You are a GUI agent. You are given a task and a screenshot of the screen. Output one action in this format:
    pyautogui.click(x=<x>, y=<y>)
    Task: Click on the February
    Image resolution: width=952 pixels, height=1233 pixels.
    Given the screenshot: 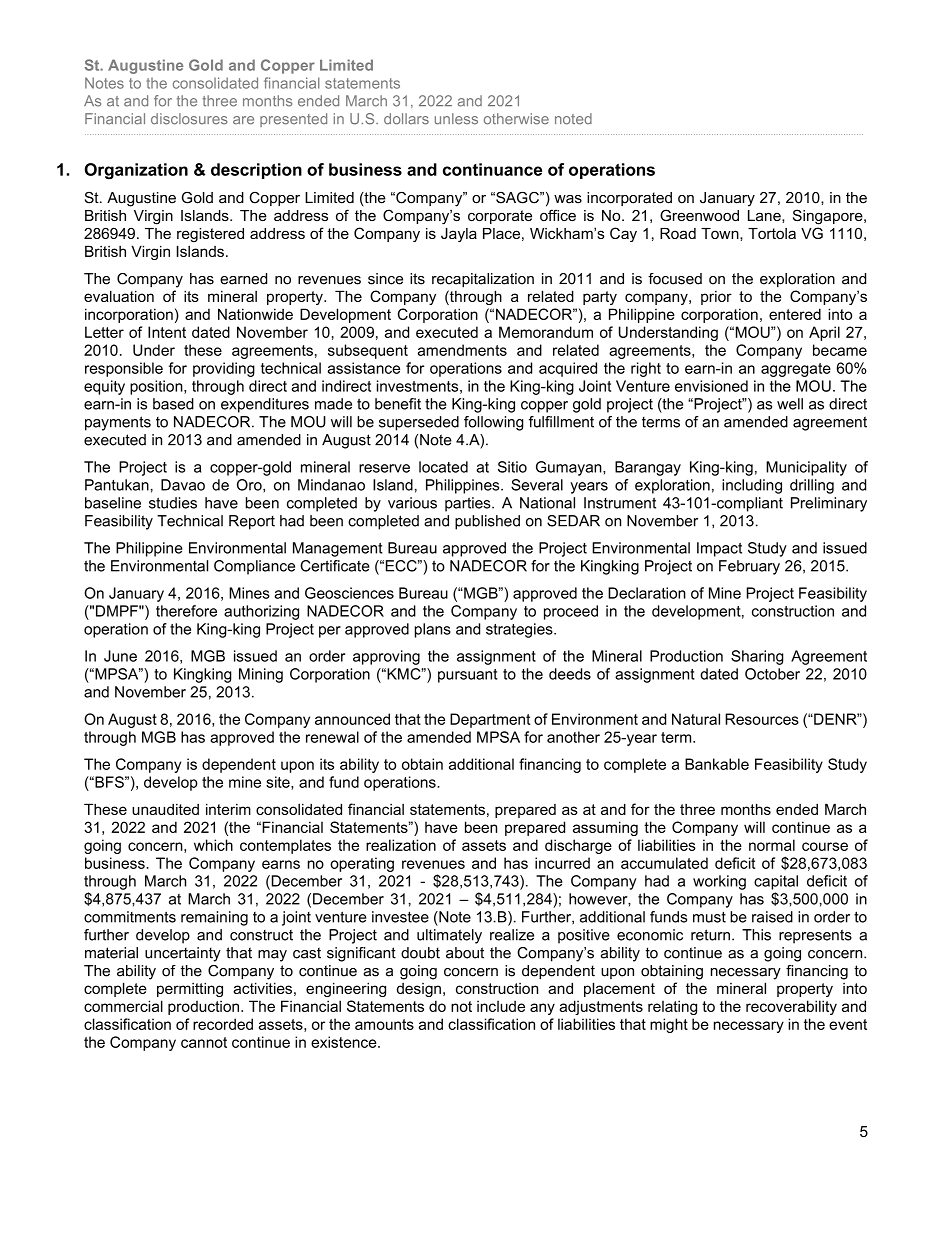 What is the action you would take?
    pyautogui.click(x=749, y=567)
